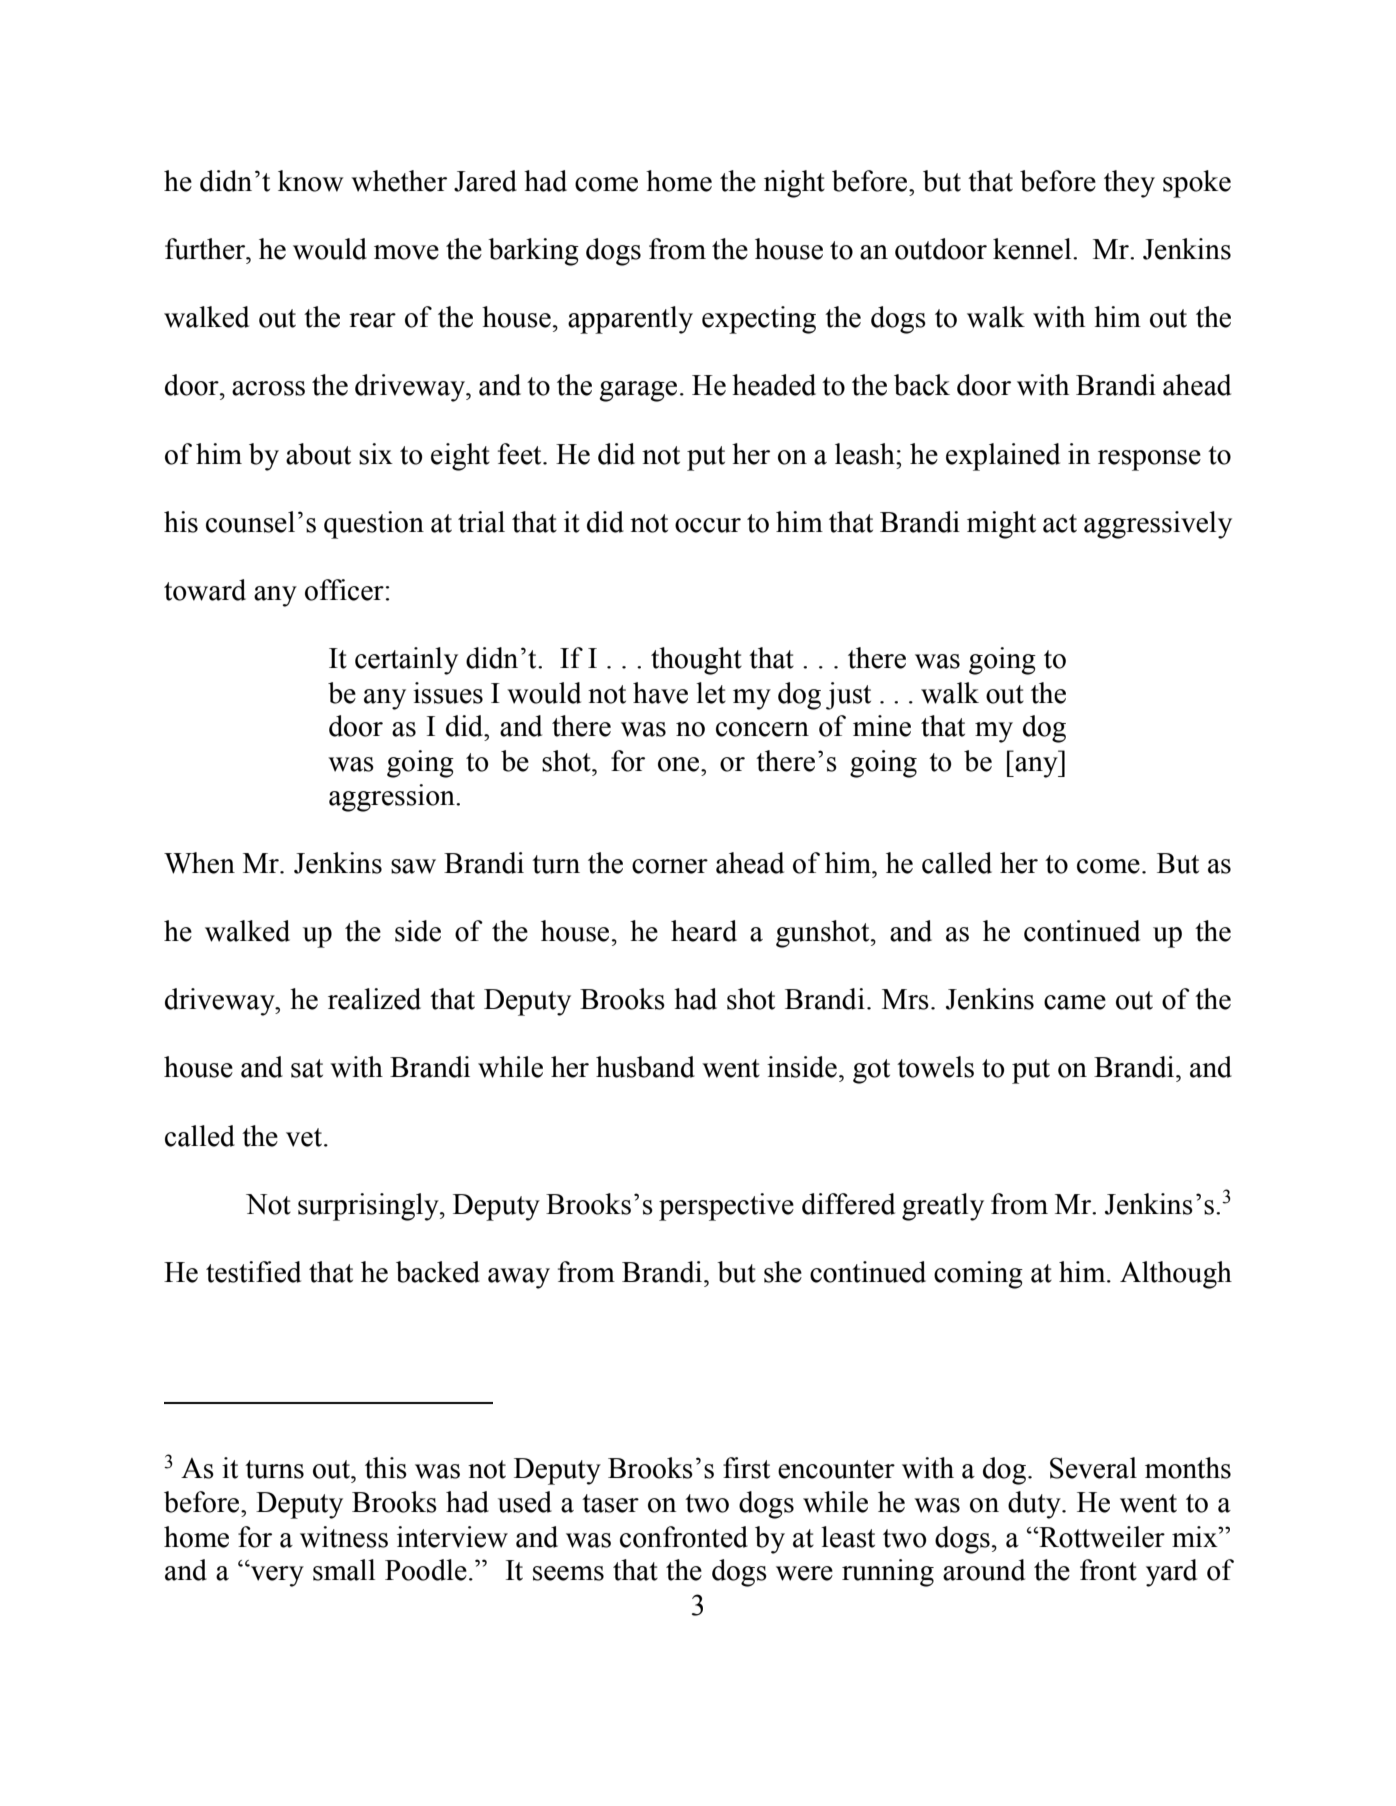 This page has height=1806, width=1396. What do you see at coordinates (794, 184) in the page?
I see `night` at bounding box center [794, 184].
